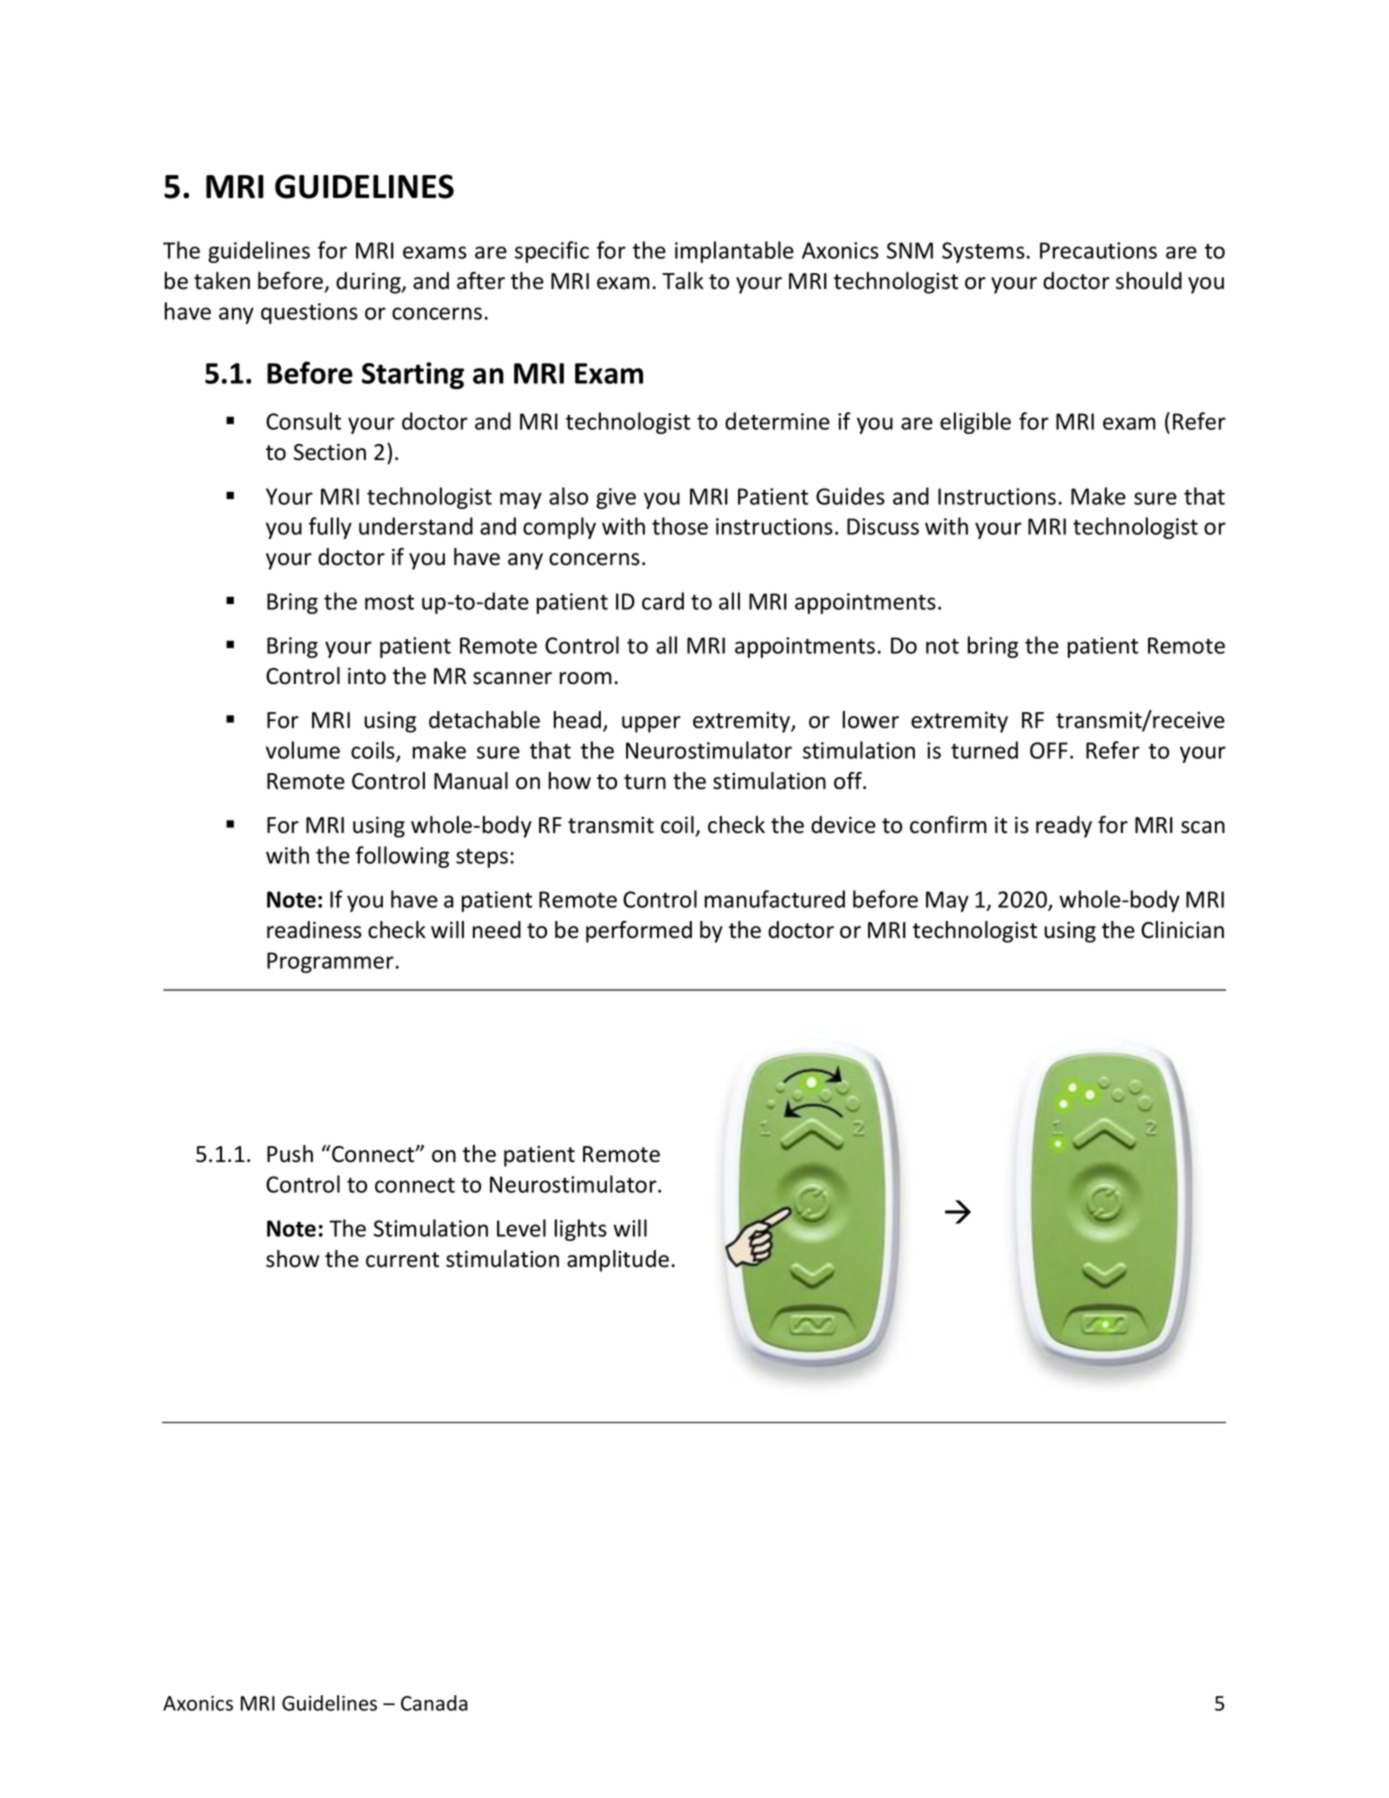 The image size is (1389, 1798). Describe the element at coordinates (369, 283) in the image. I see `during` at that location.
